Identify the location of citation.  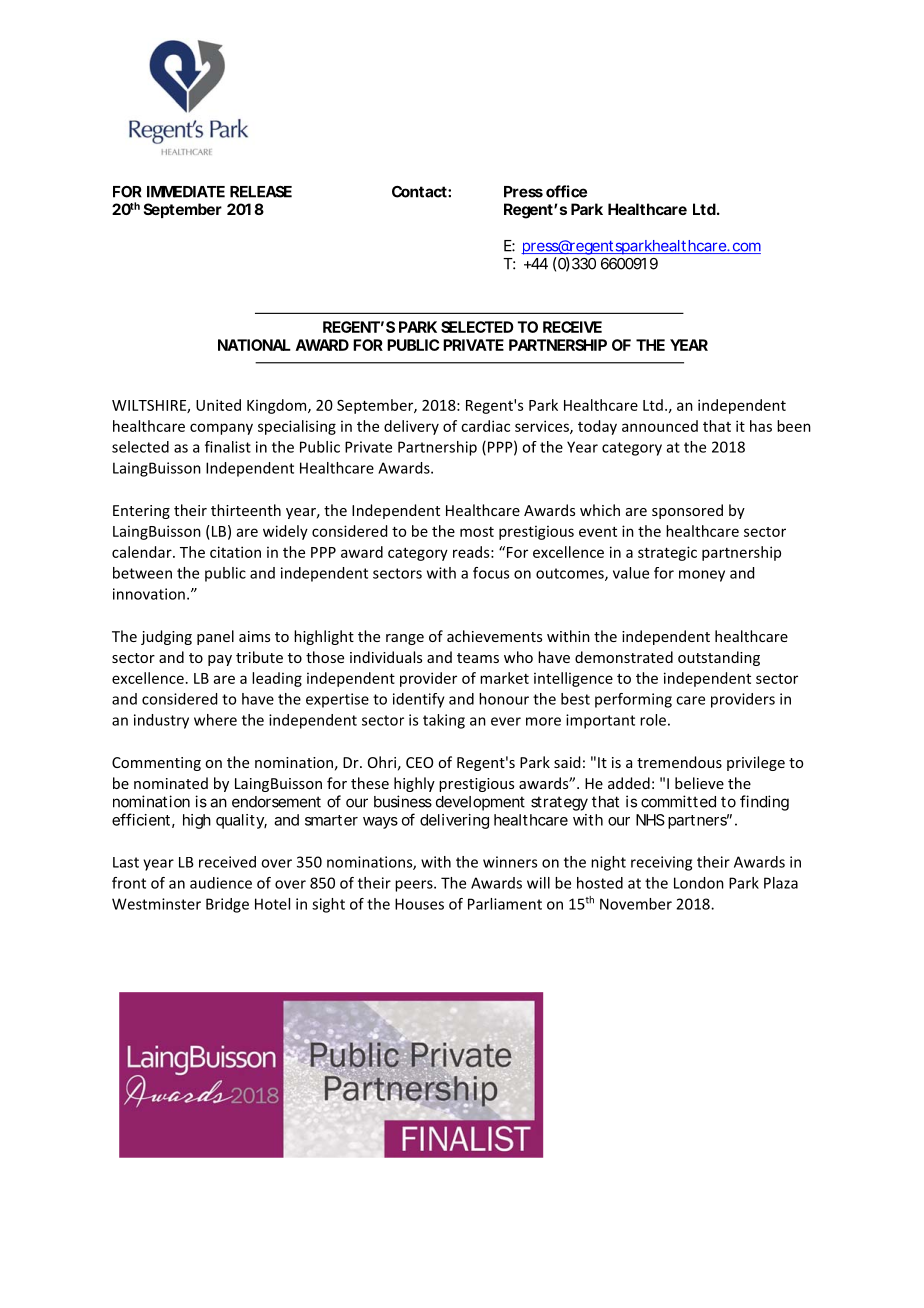
(235, 552).
